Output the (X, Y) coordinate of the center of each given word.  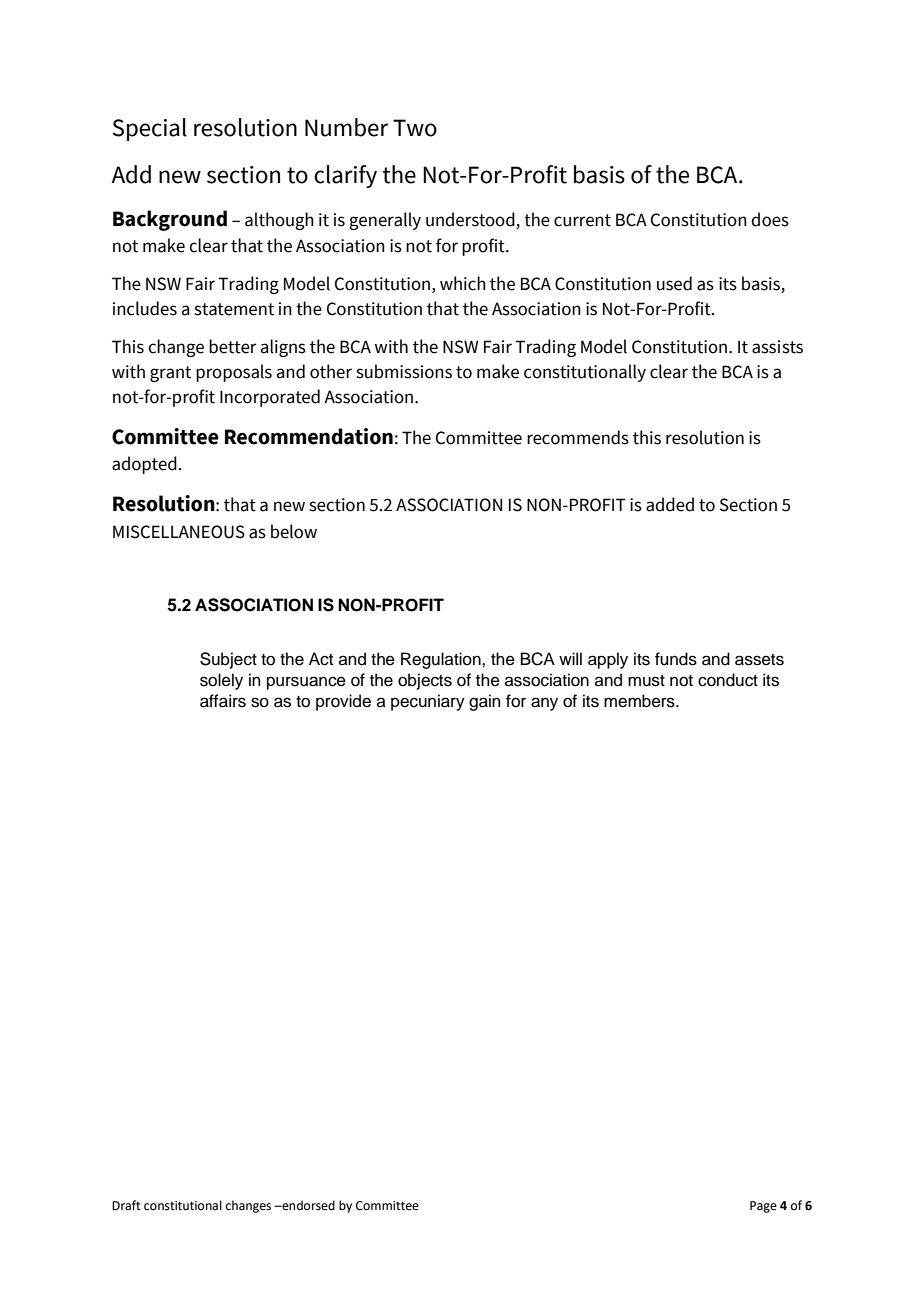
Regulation (442, 660)
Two (415, 128)
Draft (126, 1205)
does (770, 219)
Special (150, 129)
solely (221, 681)
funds (676, 659)
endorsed (307, 1205)
